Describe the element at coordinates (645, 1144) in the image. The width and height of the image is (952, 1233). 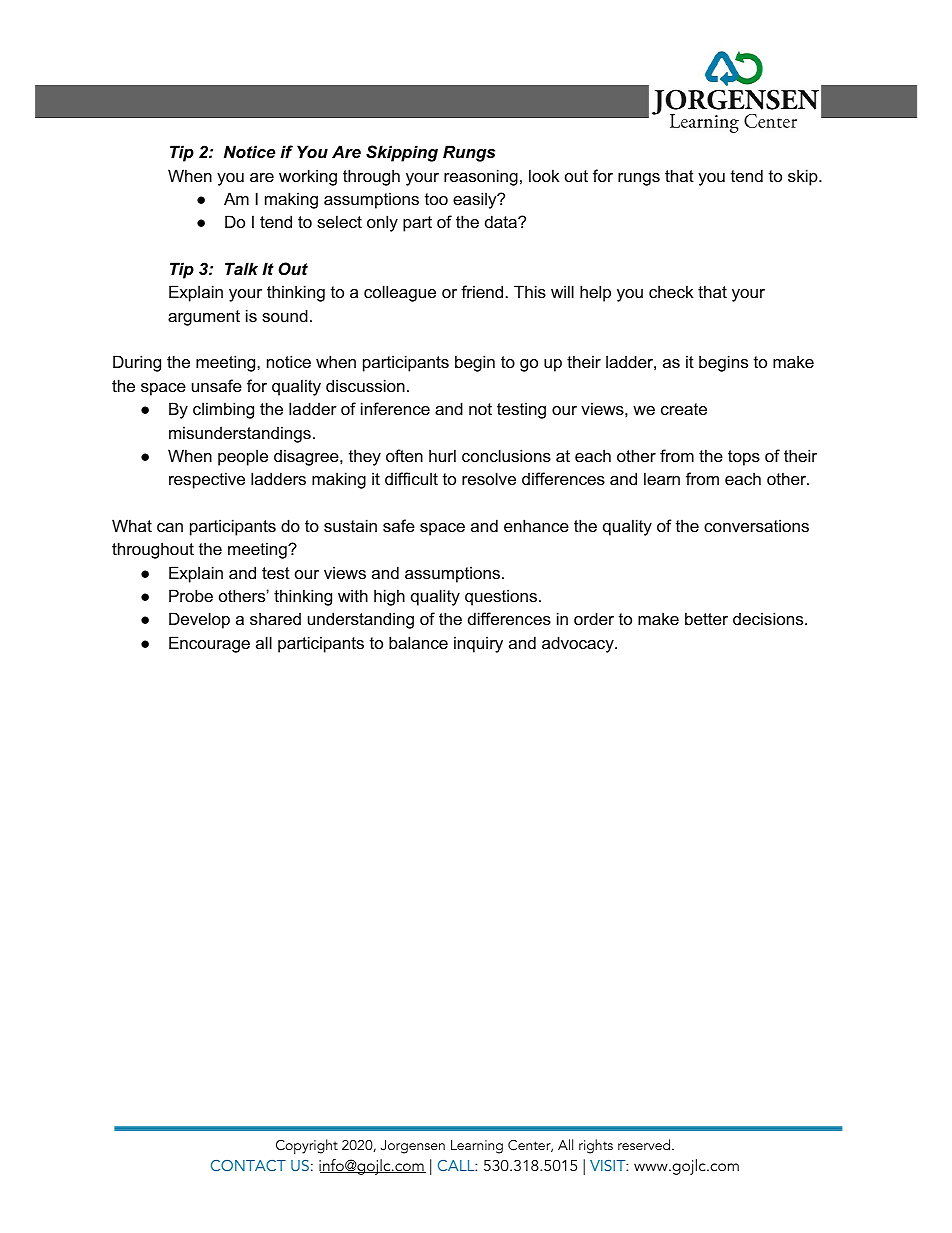
I see `reserved` at that location.
